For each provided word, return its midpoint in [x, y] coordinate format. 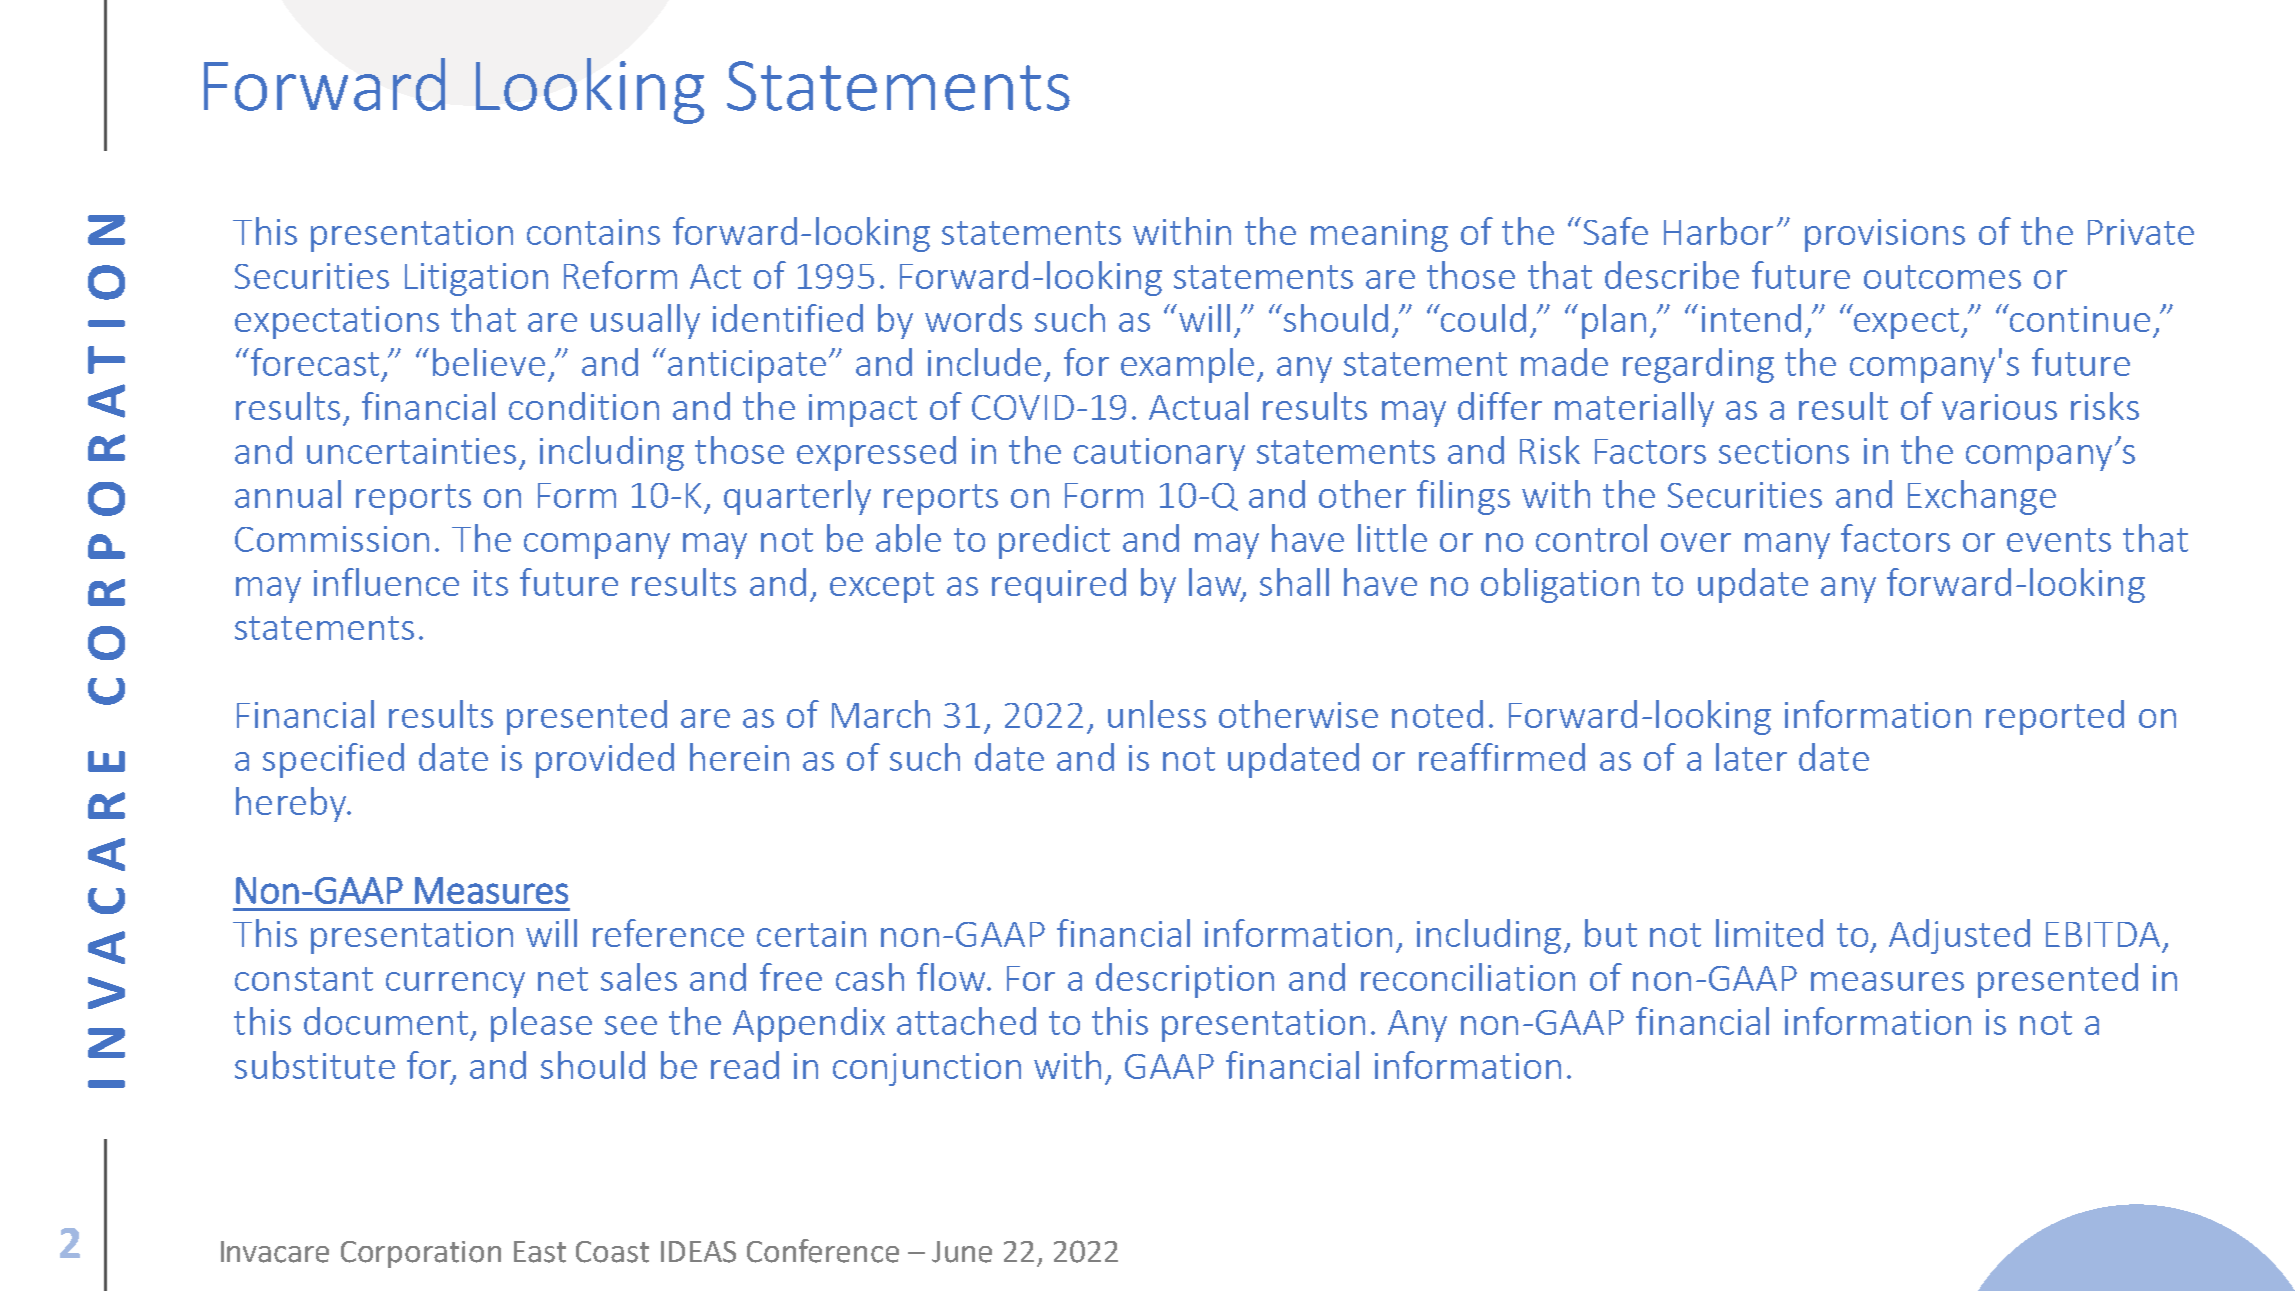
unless [1157, 714]
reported [2055, 717]
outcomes [1942, 277]
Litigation [476, 279]
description [1185, 980]
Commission [332, 539]
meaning [1379, 235]
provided [605, 760]
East [540, 1252]
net [563, 979]
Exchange [1982, 497]
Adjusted [1959, 936]
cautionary [1159, 454]
